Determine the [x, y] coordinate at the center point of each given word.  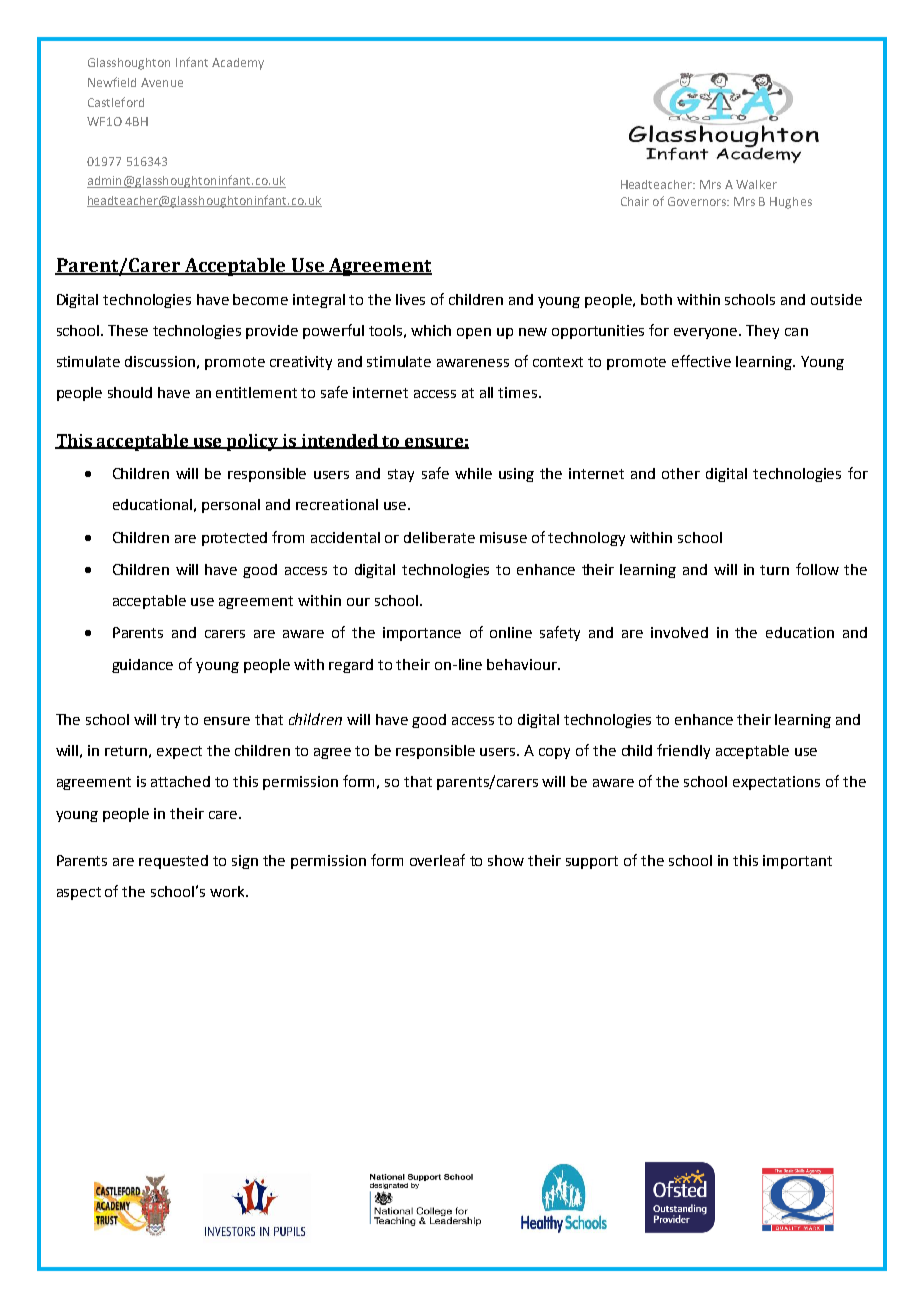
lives [410, 299]
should [130, 392]
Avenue [162, 82]
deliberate [439, 537]
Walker [756, 184]
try [170, 721]
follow [817, 569]
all [486, 392]
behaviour [523, 664]
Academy [238, 64]
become [260, 299]
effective [701, 361]
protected [234, 539]
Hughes [791, 203]
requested [173, 862]
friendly [683, 751]
